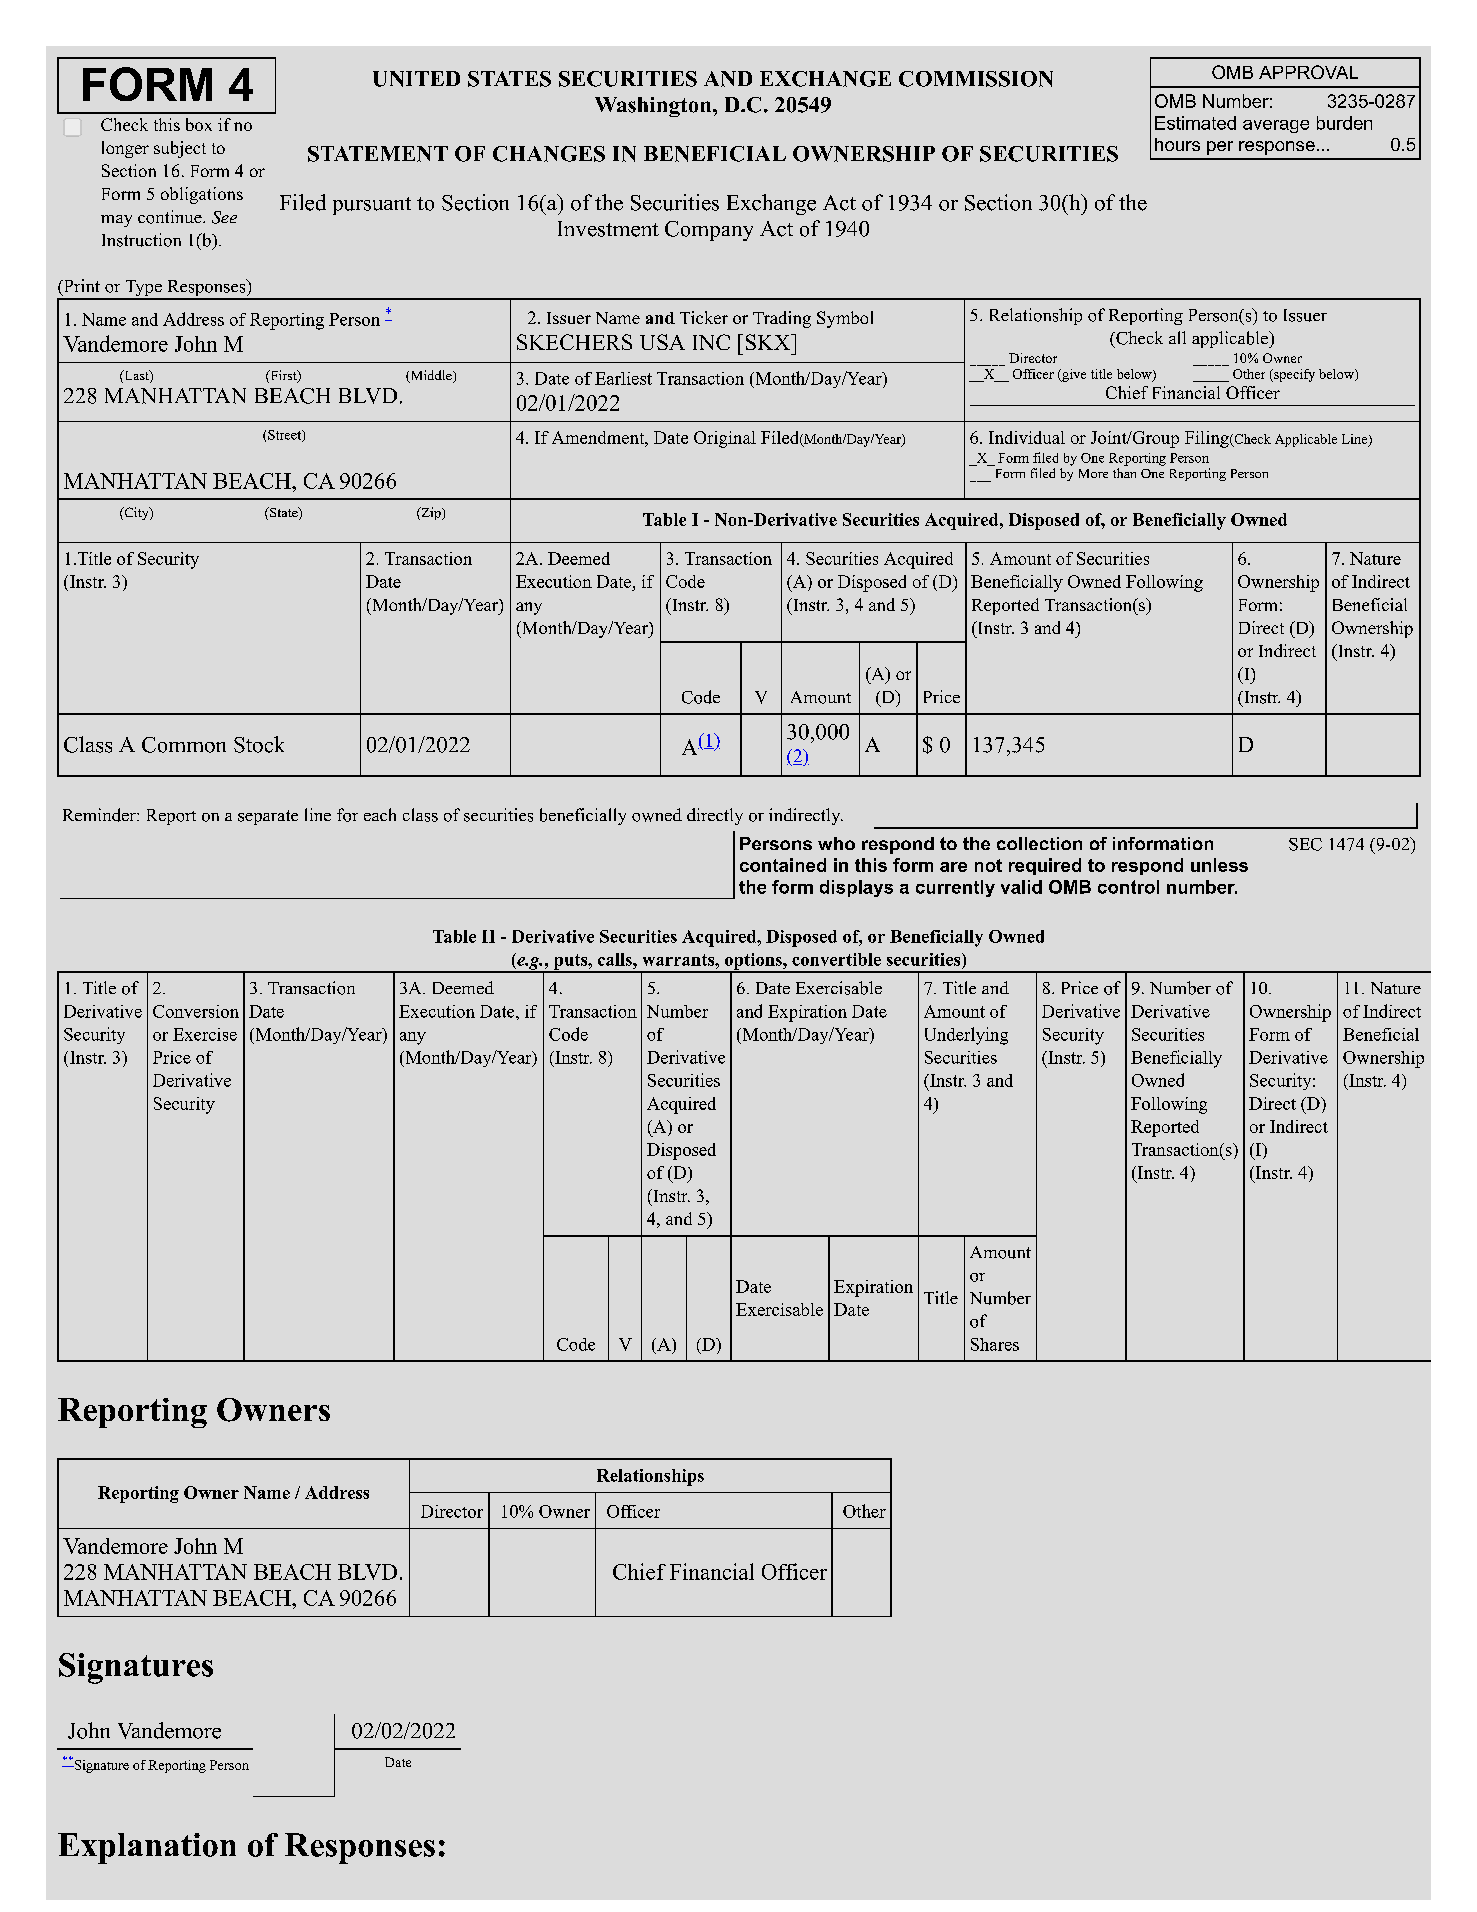 The width and height of the image is (1477, 1912). Describe the element at coordinates (995, 1344) in the image. I see `Shares` at that location.
